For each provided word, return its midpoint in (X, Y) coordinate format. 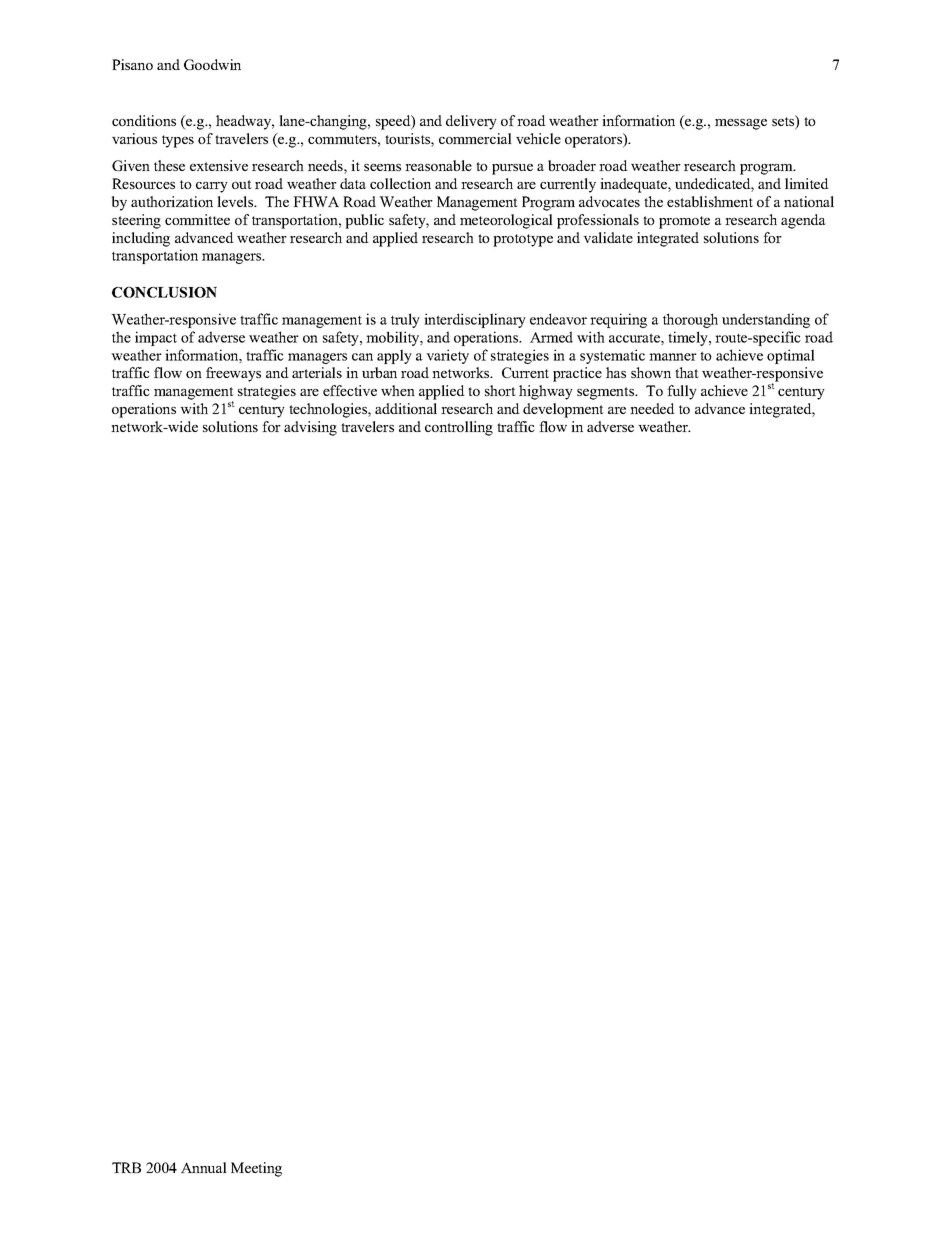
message (741, 124)
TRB (126, 1167)
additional (406, 408)
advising (310, 428)
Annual (204, 1167)
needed (652, 408)
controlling (459, 428)
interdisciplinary (475, 320)
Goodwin (212, 64)
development (563, 410)
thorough (690, 320)
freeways (233, 374)
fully (682, 392)
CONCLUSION (164, 292)
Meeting (256, 1169)
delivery (471, 122)
